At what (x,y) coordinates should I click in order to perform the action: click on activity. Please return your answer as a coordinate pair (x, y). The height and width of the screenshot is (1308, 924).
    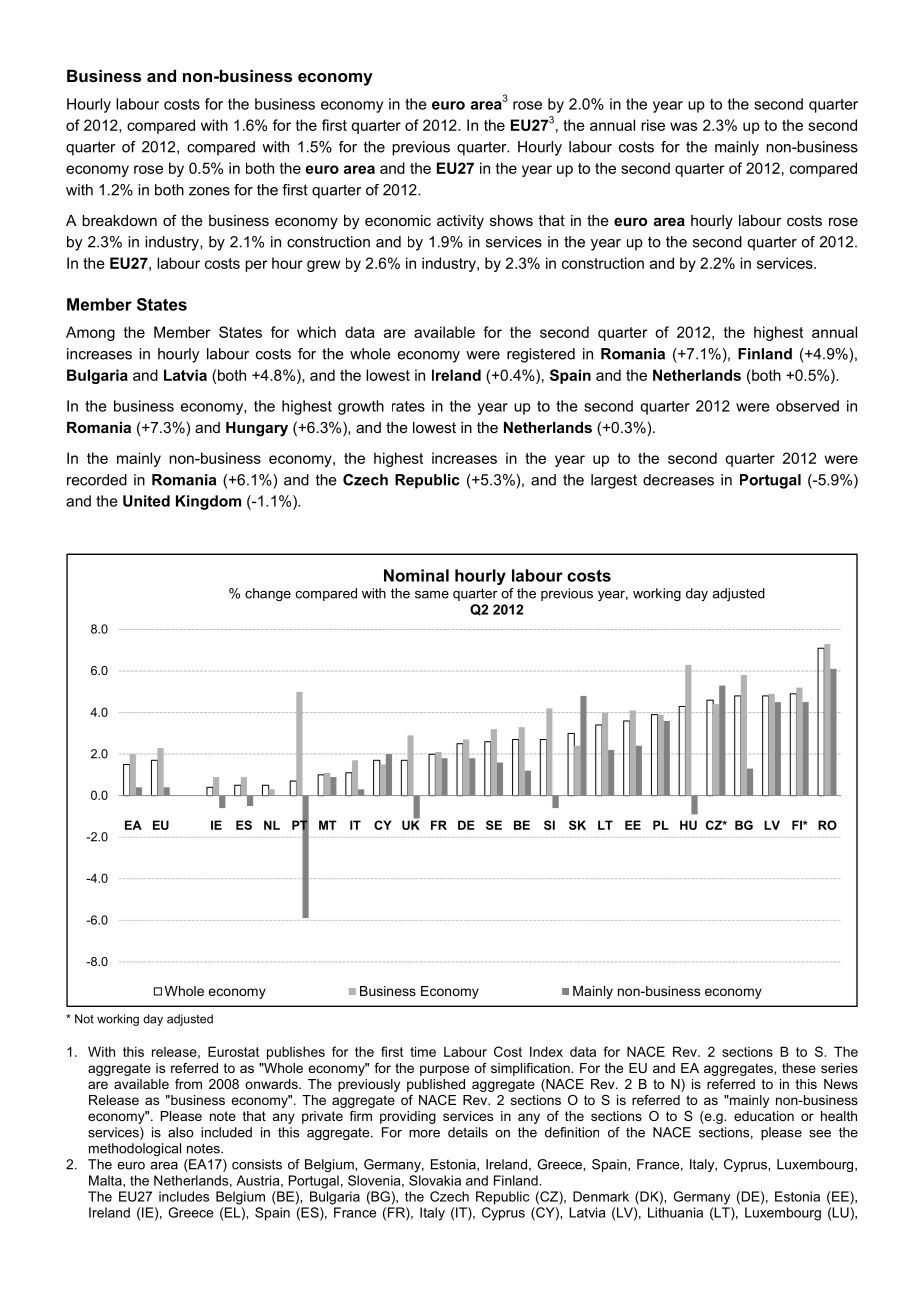
    Looking at the image, I should click on (460, 222).
